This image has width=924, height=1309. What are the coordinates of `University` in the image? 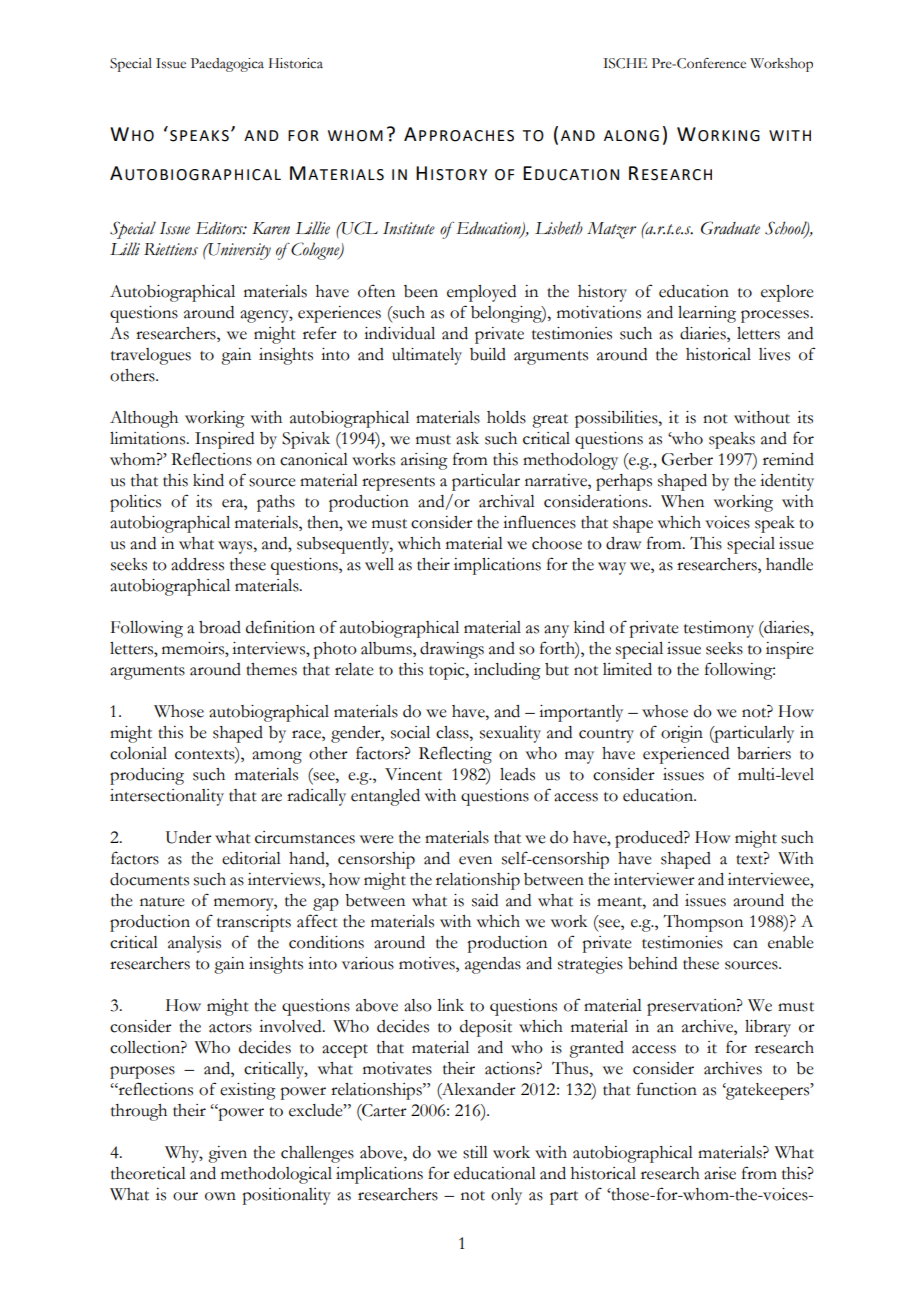 It's located at (239, 251).
